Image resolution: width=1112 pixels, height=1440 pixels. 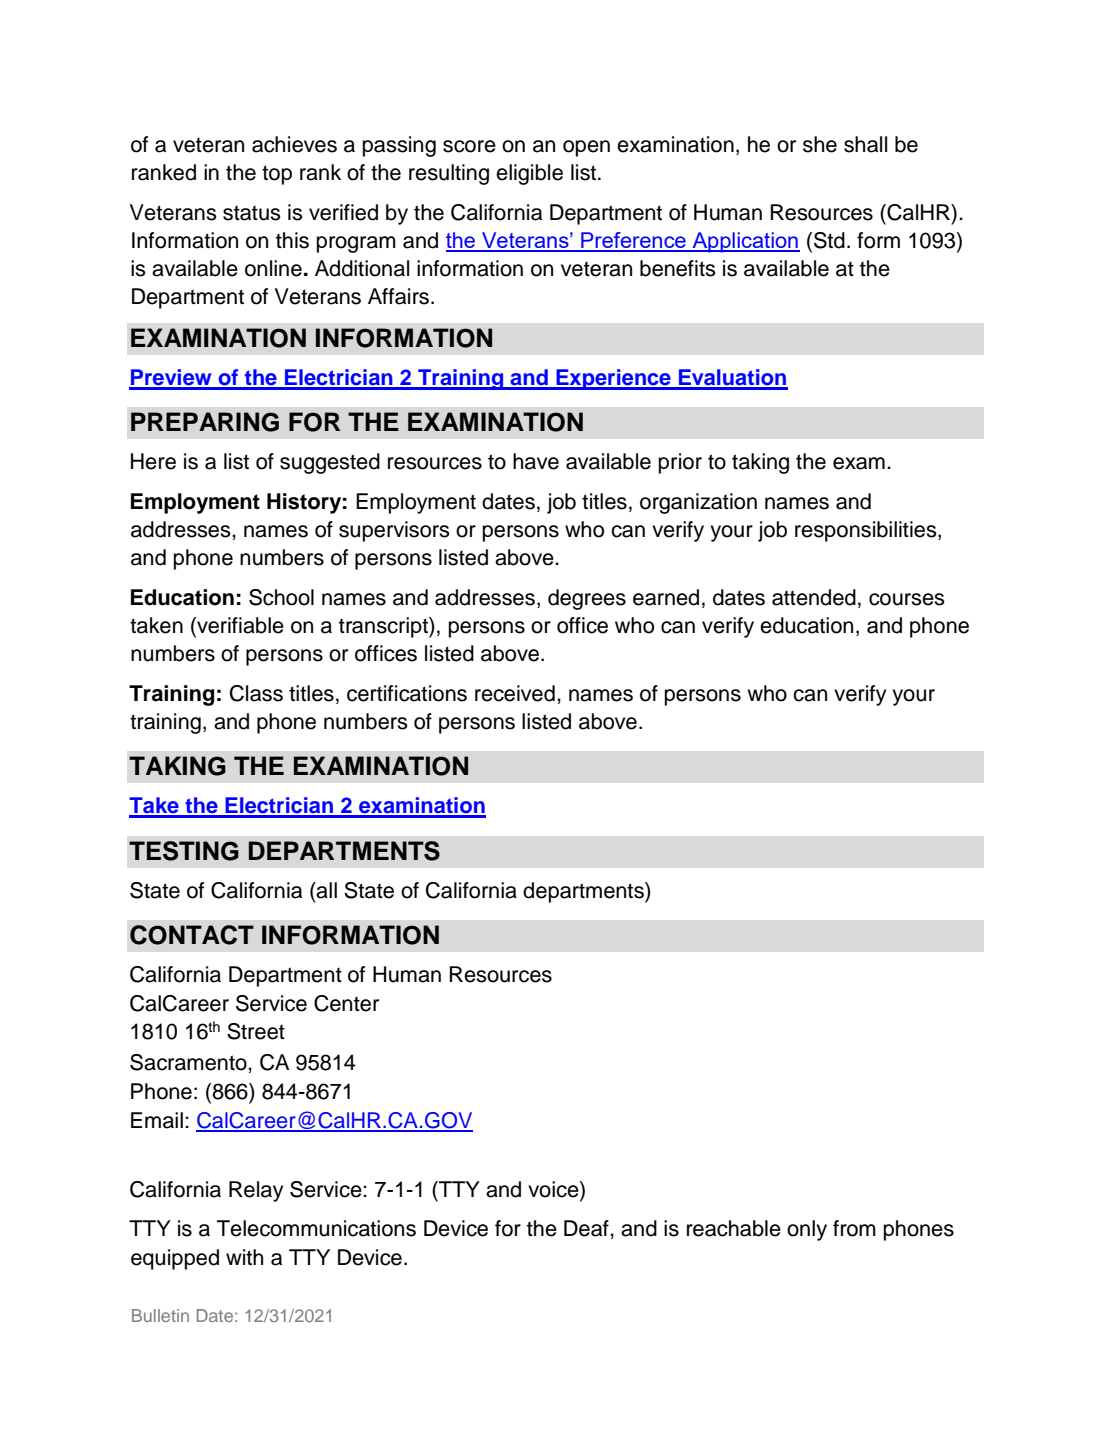 I want to click on Class, so click(x=256, y=693).
